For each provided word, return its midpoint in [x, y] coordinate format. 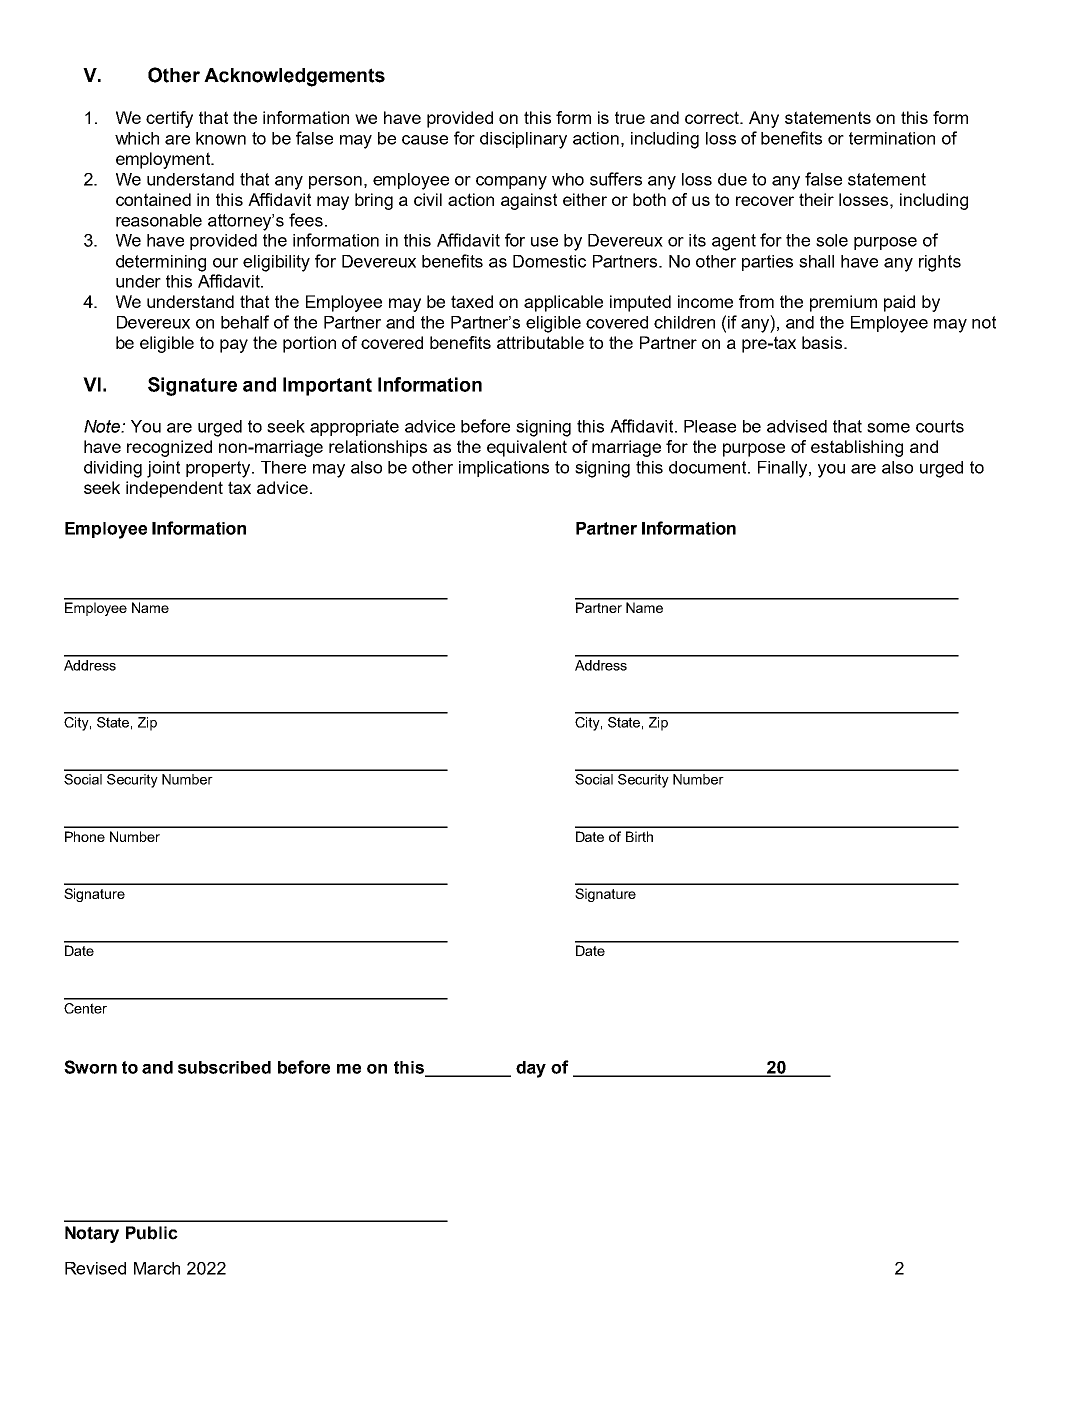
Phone [85, 836]
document [709, 467]
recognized [169, 448]
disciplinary [523, 140]
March [157, 1268]
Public [152, 1233]
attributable [540, 342]
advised [797, 426]
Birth [639, 836]
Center [85, 1008]
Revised [95, 1268]
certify [169, 119]
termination [892, 138]
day [531, 1069]
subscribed [224, 1067]
